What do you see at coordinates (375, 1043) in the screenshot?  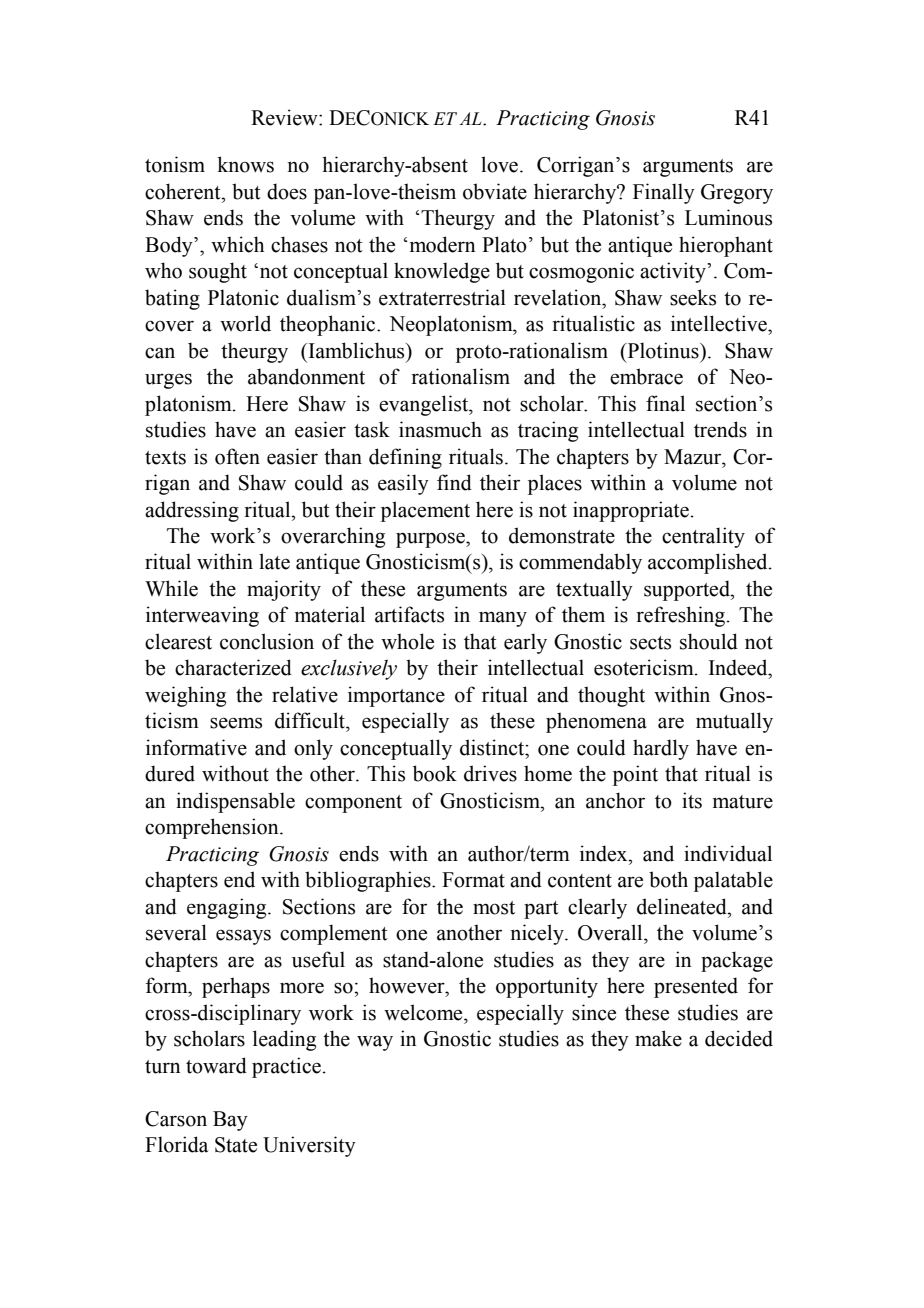 I see `way` at bounding box center [375, 1043].
